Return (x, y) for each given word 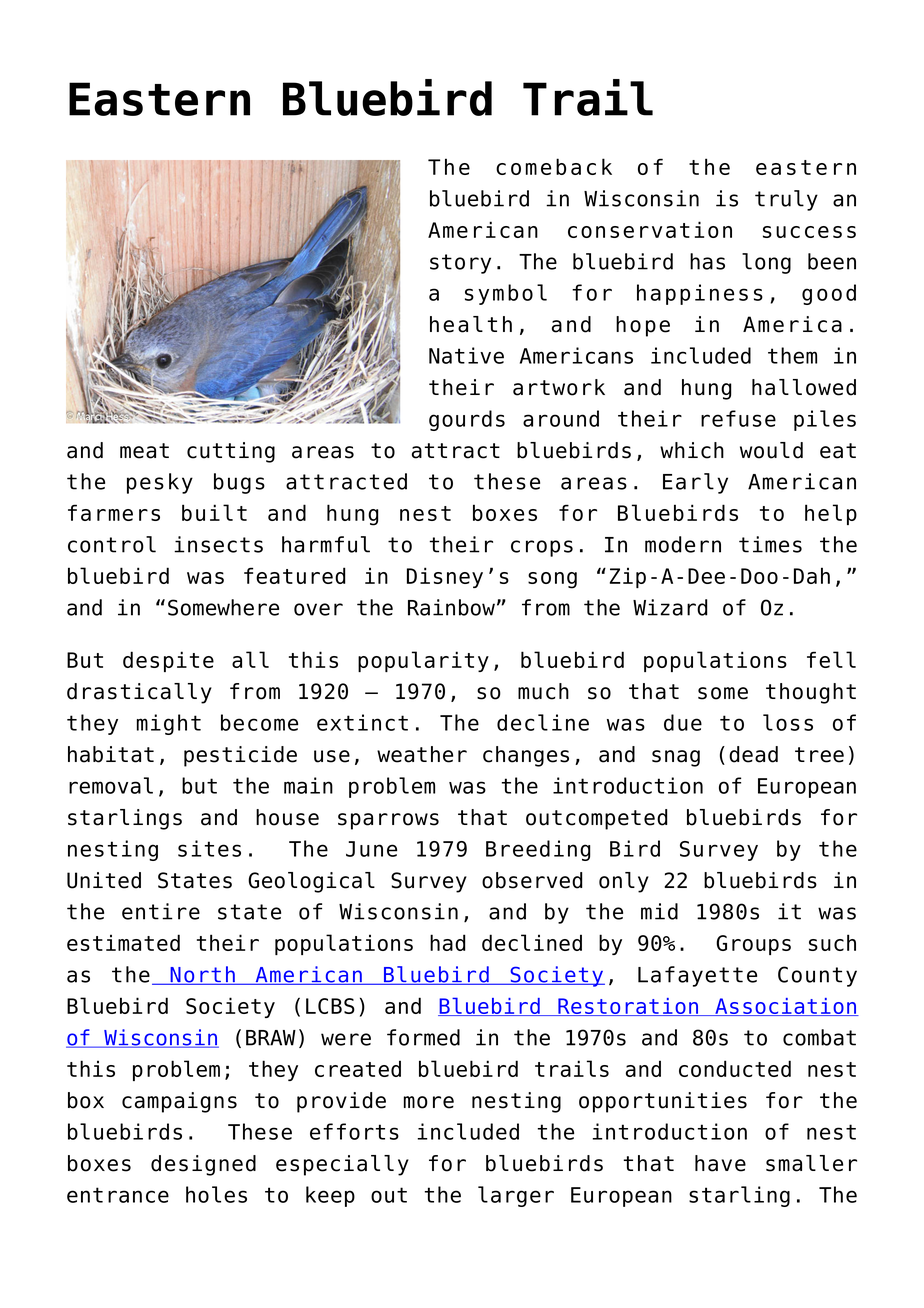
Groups (753, 945)
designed (203, 1165)
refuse (738, 418)
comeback (554, 166)
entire (161, 911)
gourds (467, 420)
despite (168, 661)
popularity (423, 661)
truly (786, 200)
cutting (231, 452)
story (460, 264)
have (720, 1163)
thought (811, 693)
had (448, 942)
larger (516, 1196)
